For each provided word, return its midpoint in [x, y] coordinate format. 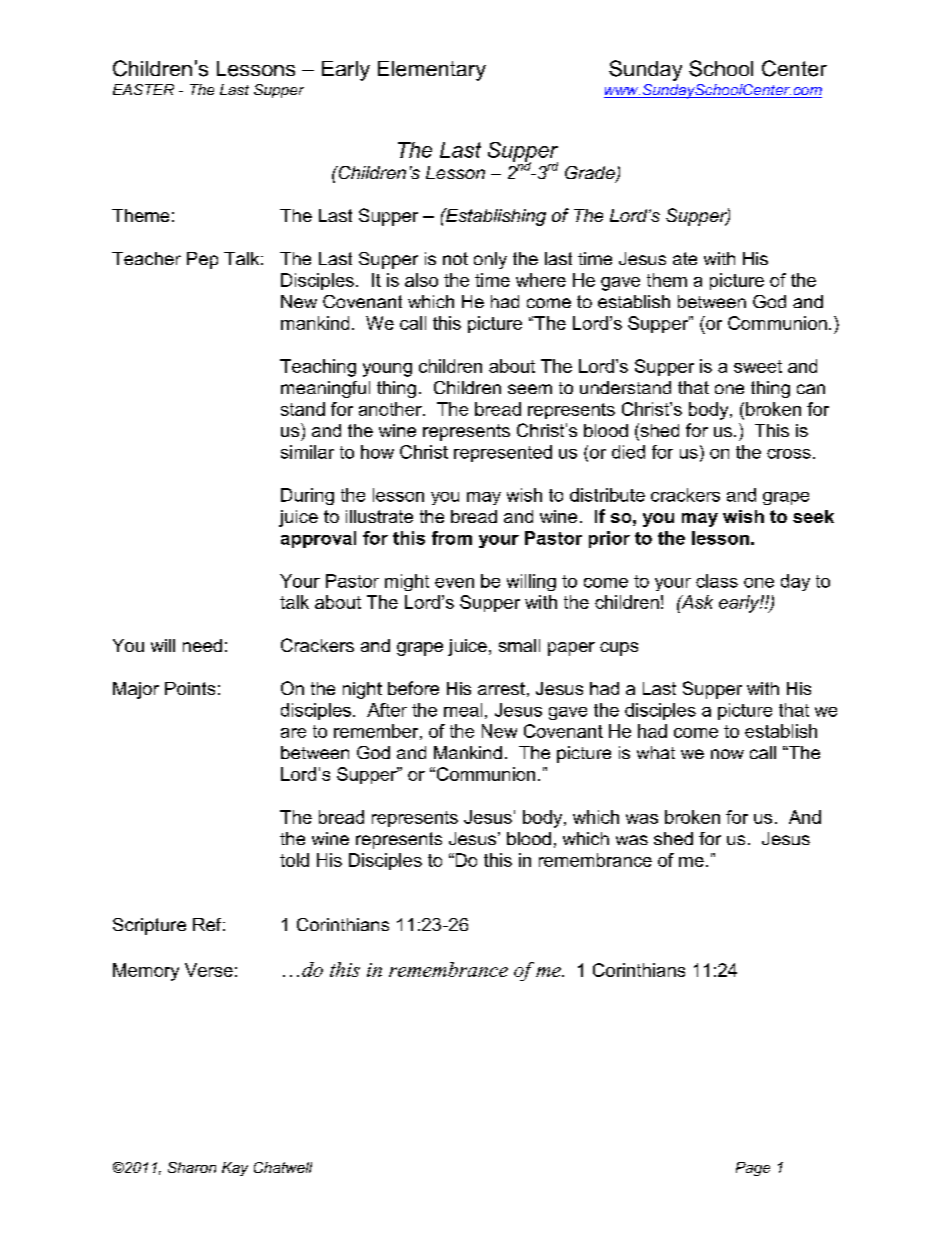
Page [753, 1169]
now [727, 754]
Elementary [432, 71]
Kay [235, 1169]
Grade [591, 174]
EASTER [143, 89]
